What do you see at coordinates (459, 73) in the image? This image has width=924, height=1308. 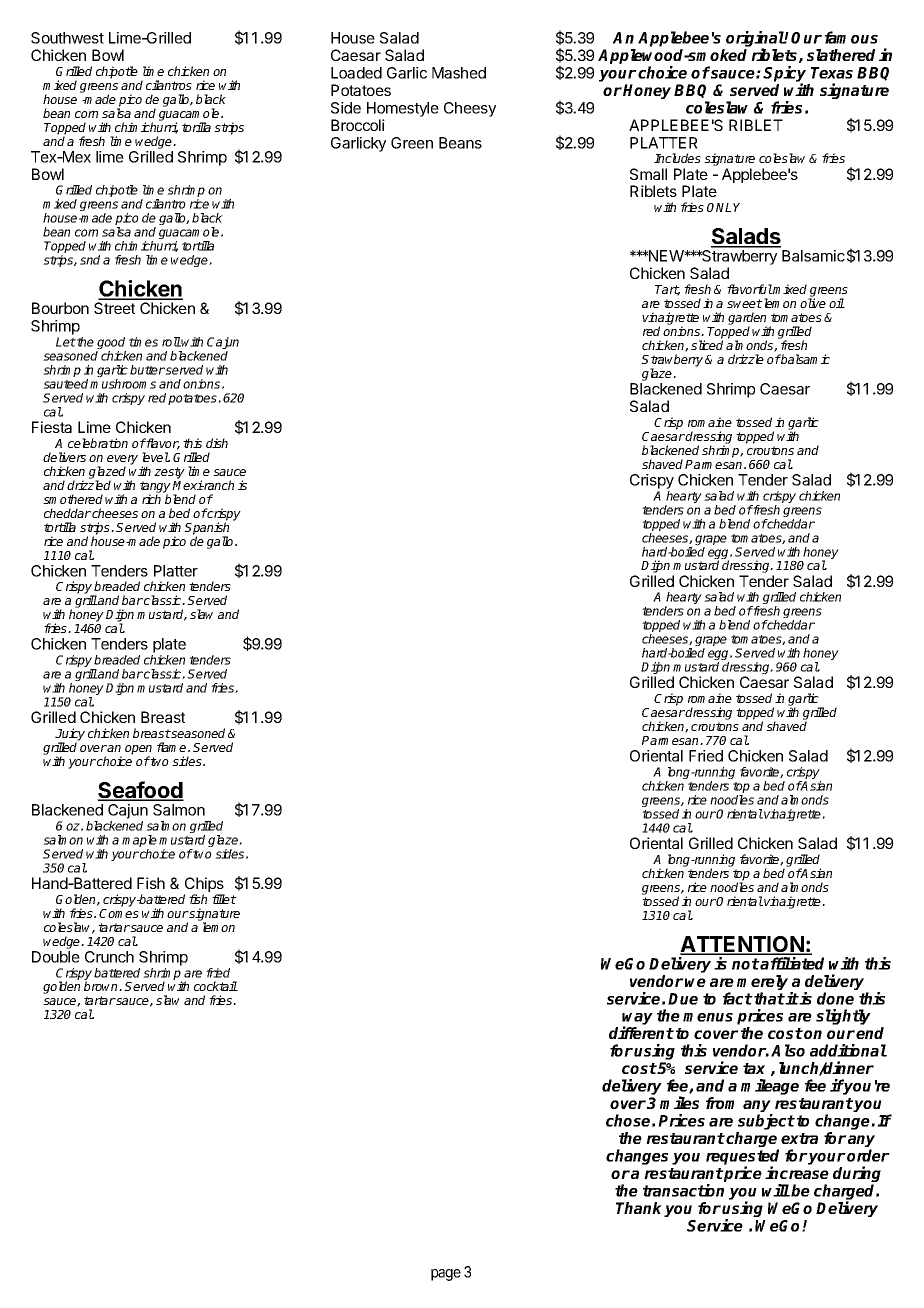 I see `Mashed` at bounding box center [459, 73].
